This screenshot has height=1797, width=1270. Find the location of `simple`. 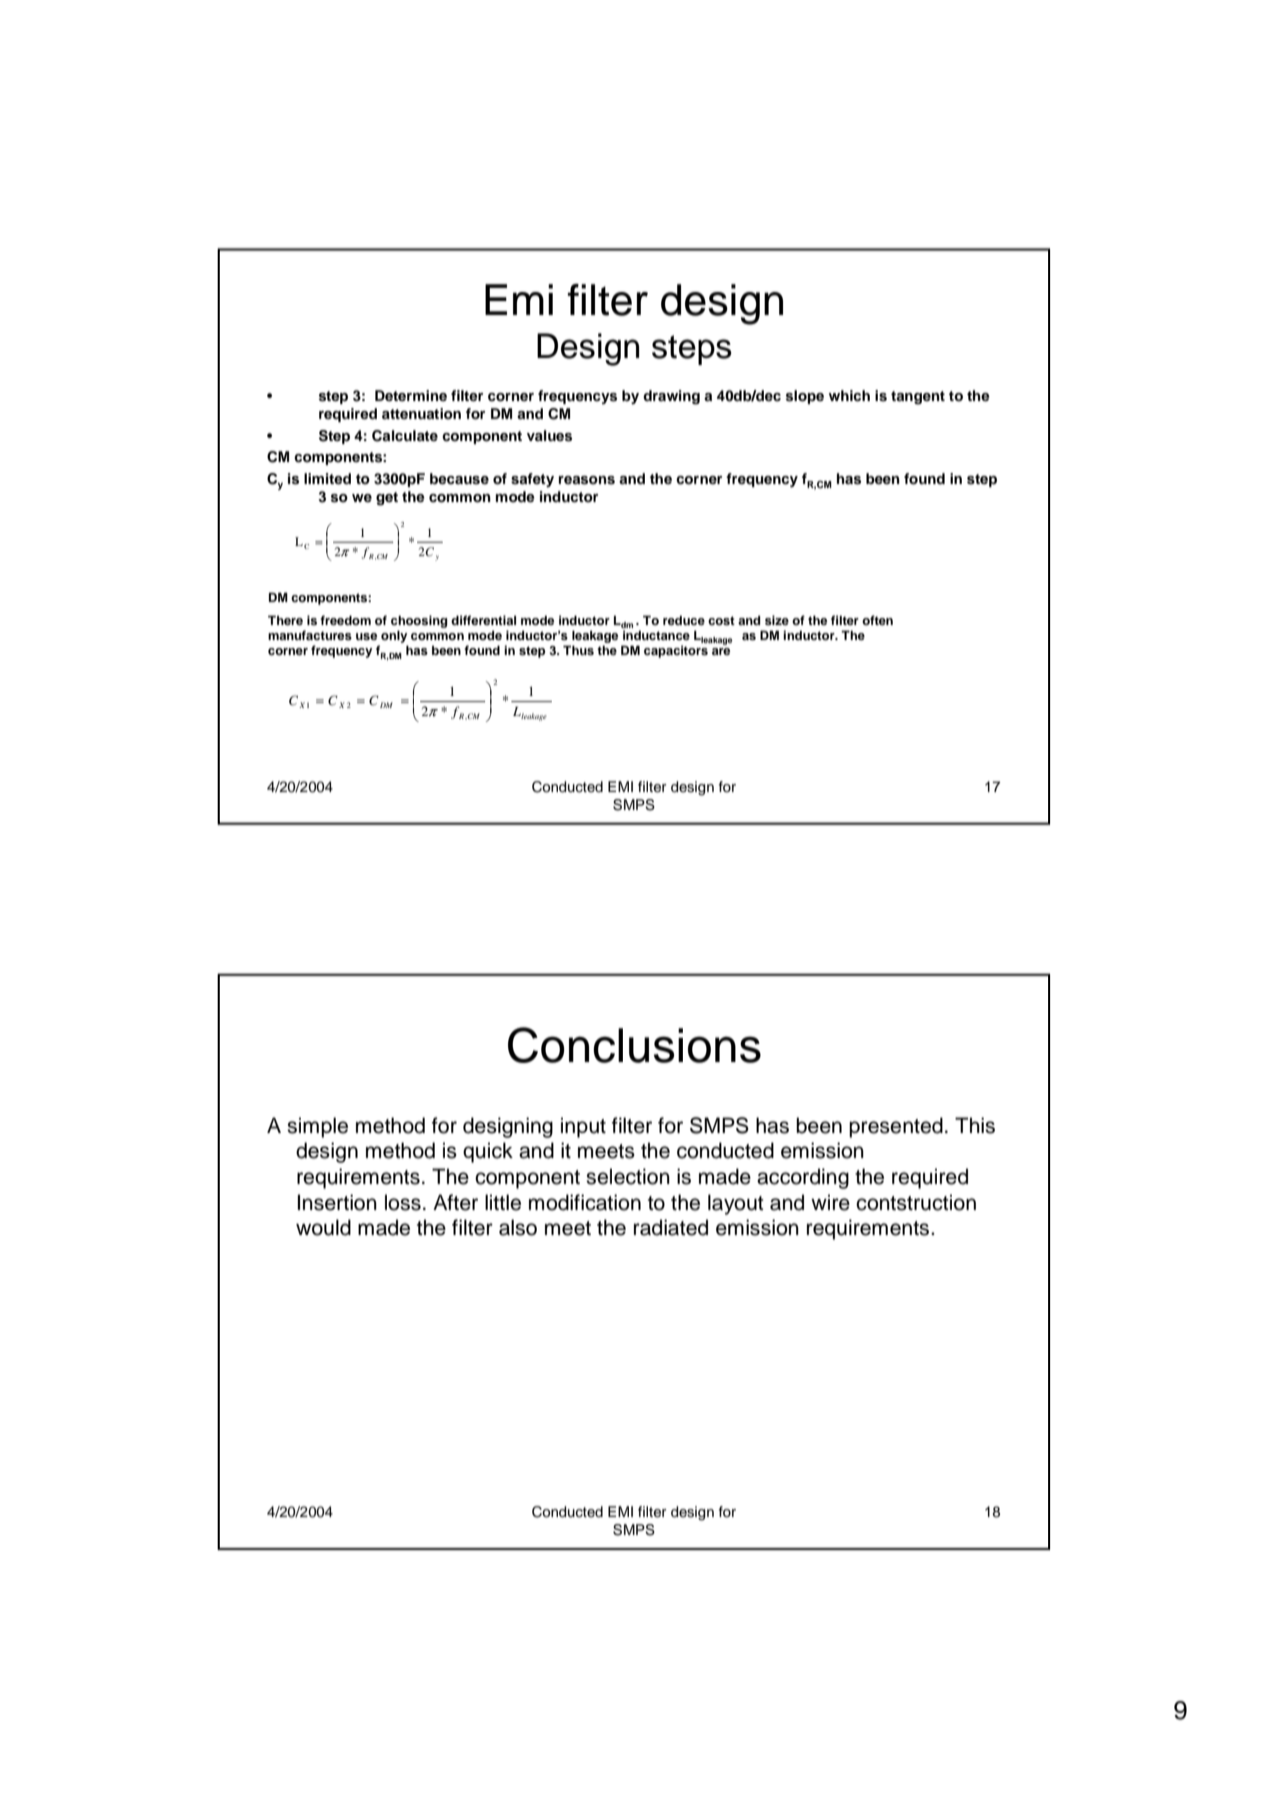

simple is located at coordinates (317, 1127).
